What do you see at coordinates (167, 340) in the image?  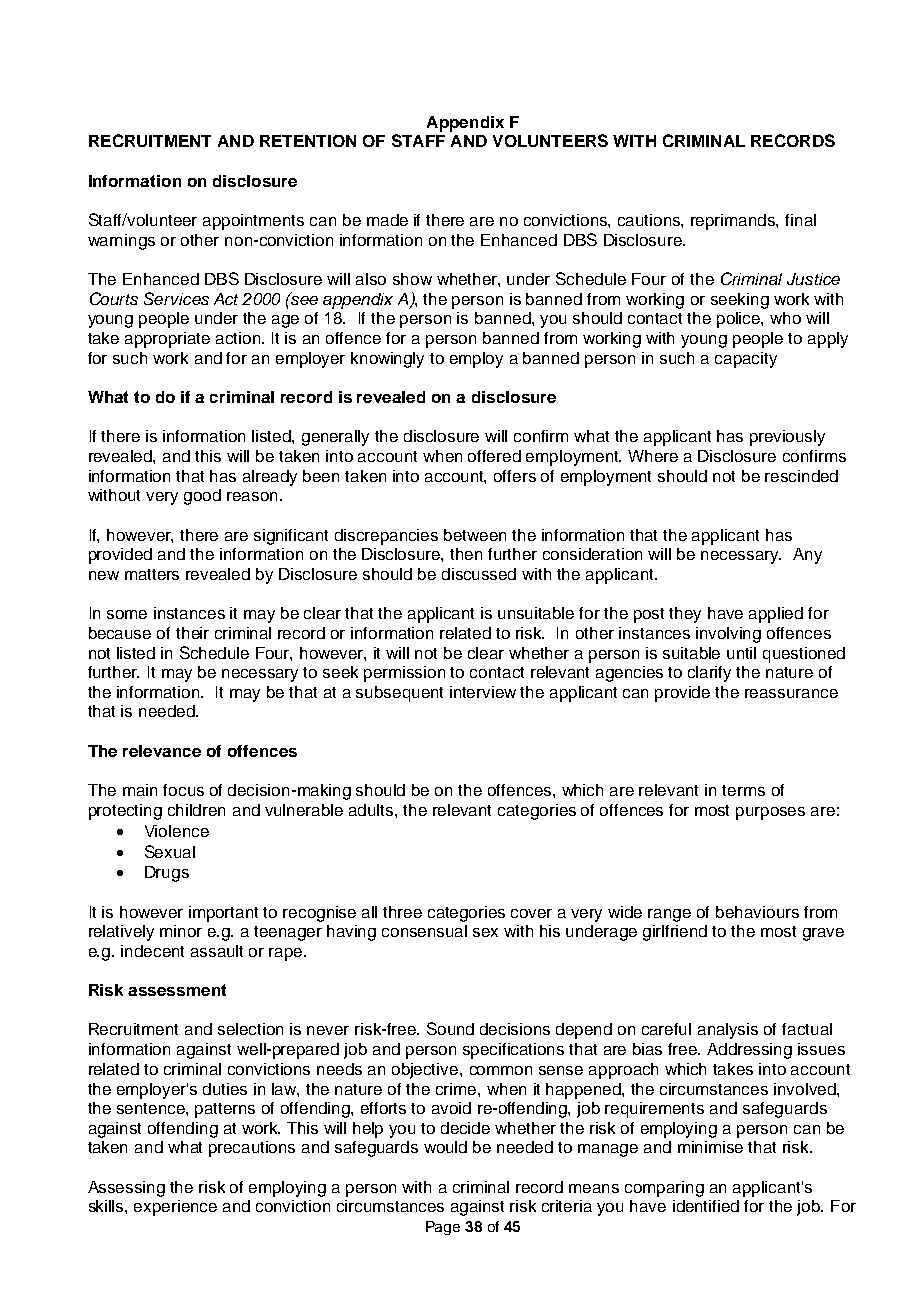 I see `appropriate` at bounding box center [167, 340].
